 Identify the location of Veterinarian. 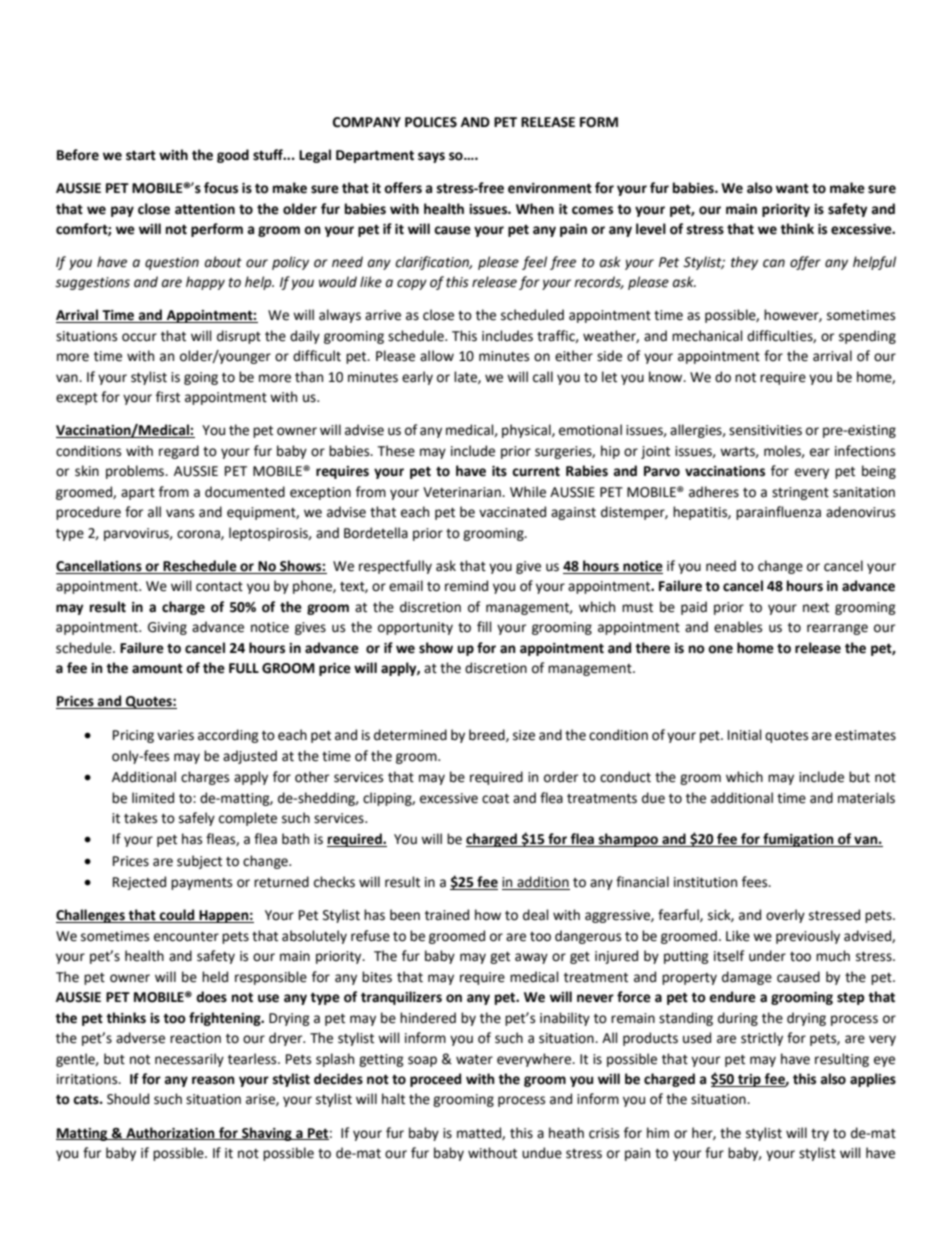
(463, 492).
